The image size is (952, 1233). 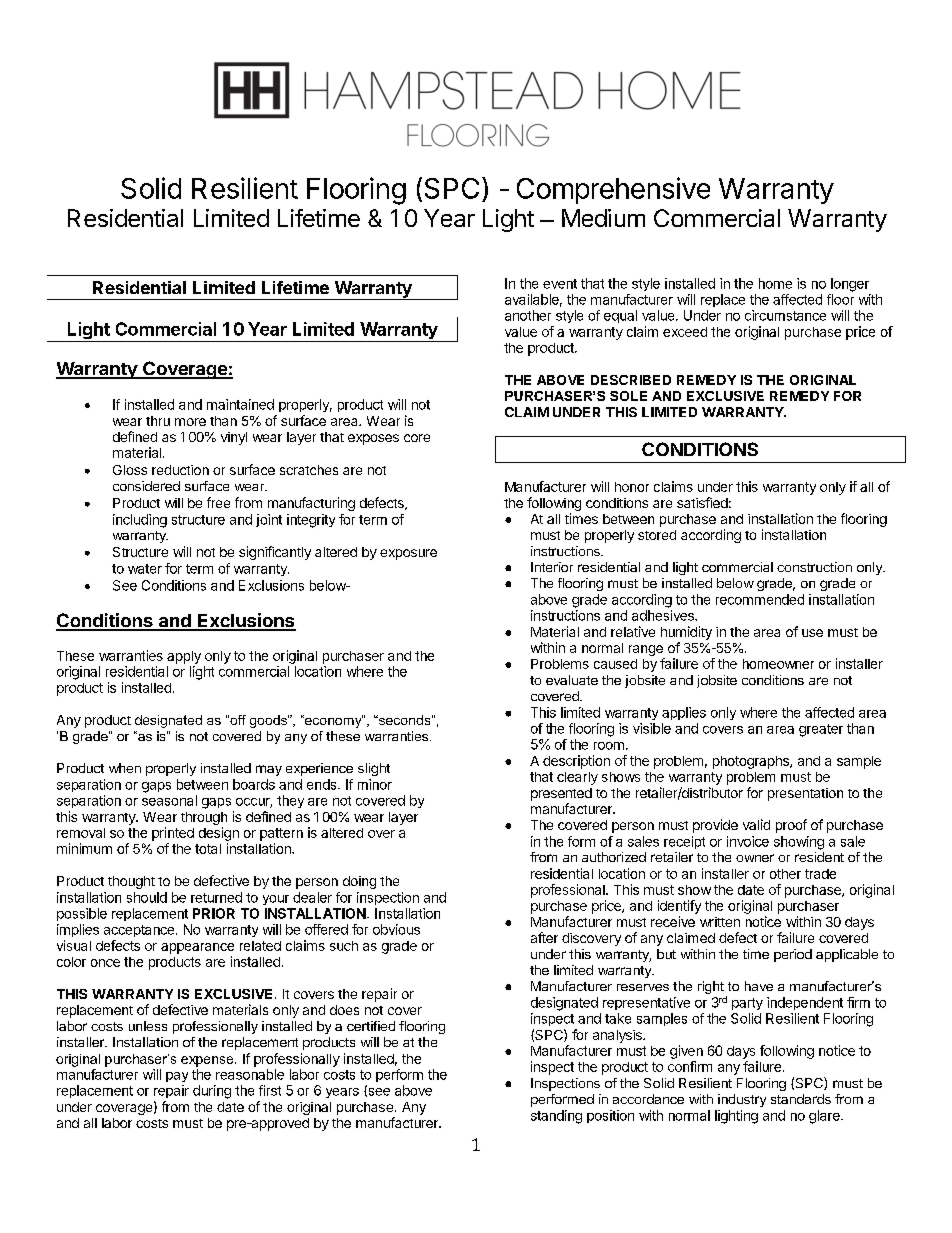 What do you see at coordinates (572, 680) in the screenshot?
I see `evaluate` at bounding box center [572, 680].
